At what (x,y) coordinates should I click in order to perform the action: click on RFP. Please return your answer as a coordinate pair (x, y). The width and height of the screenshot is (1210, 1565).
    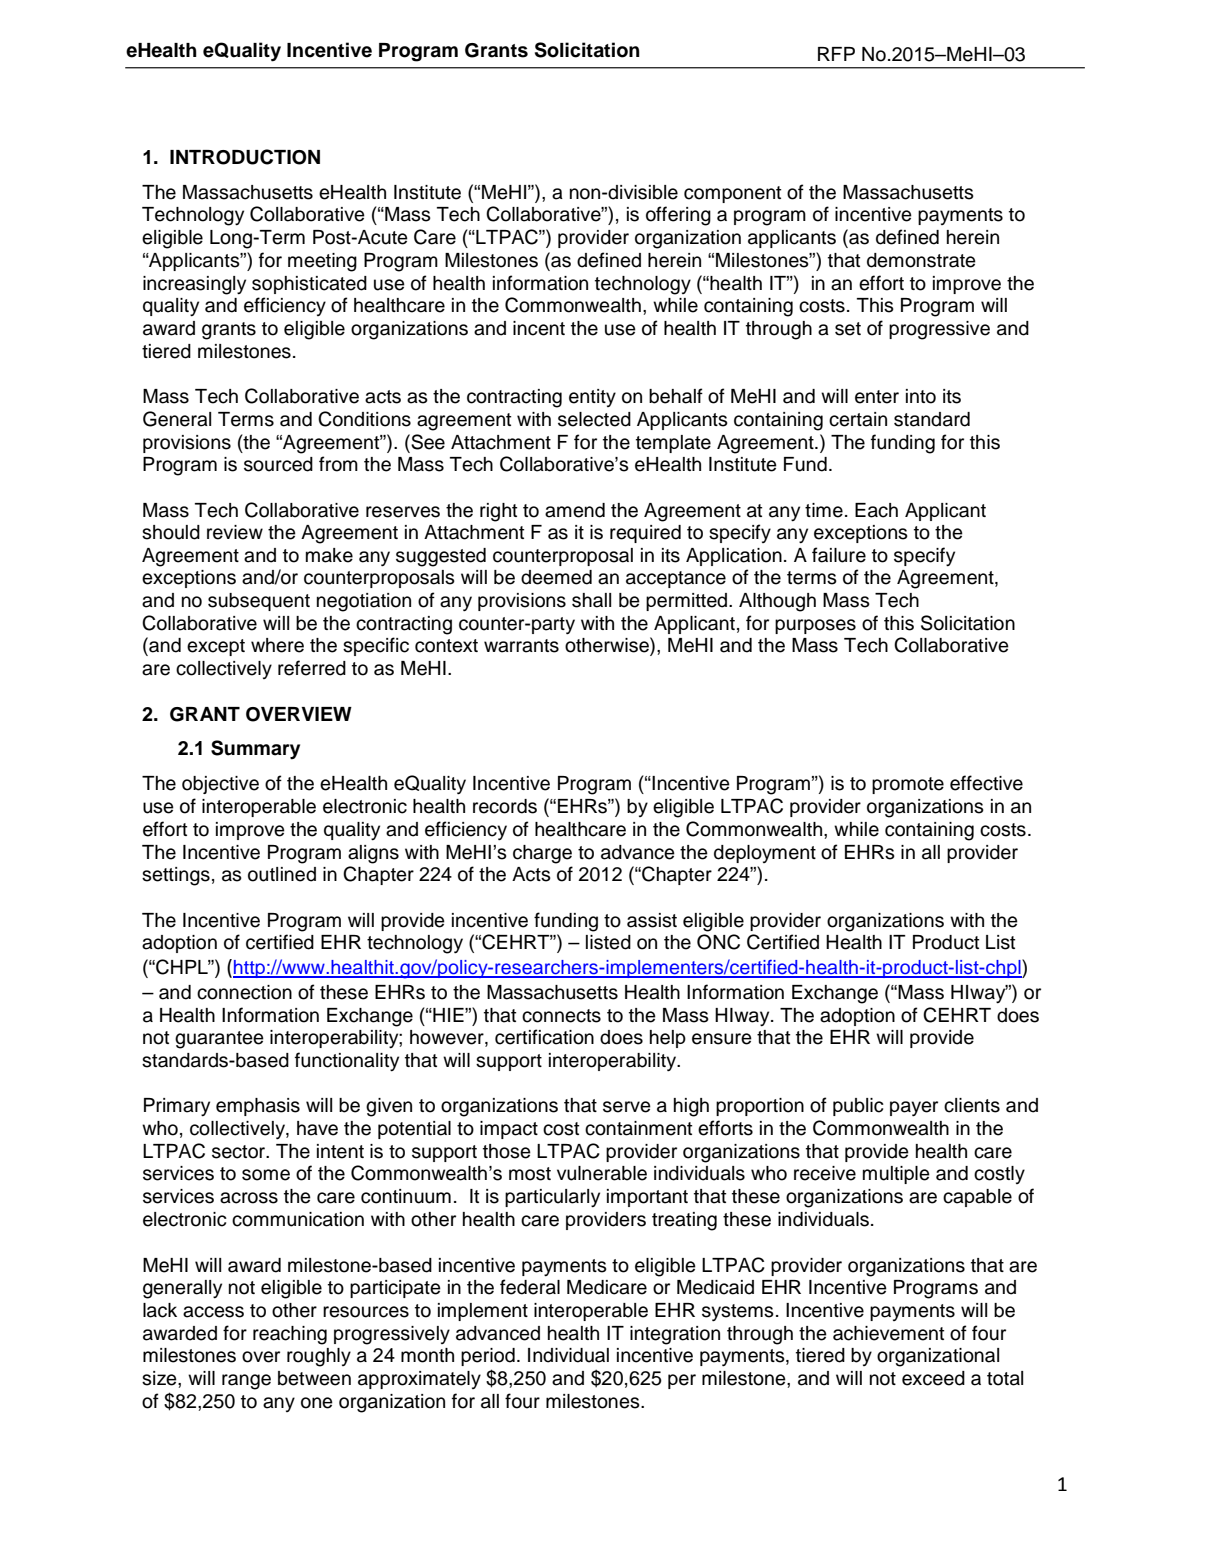
    Looking at the image, I should click on (836, 54).
